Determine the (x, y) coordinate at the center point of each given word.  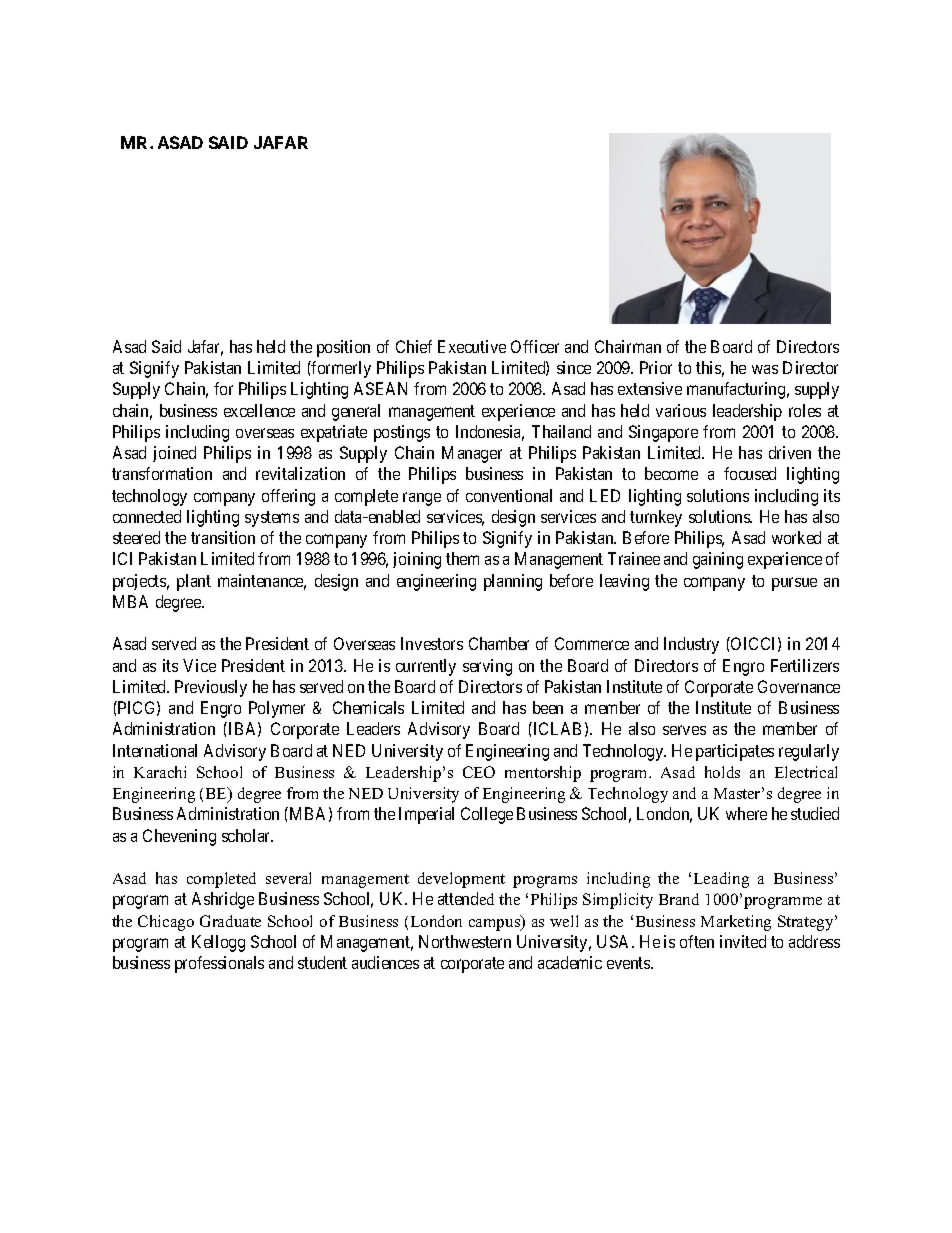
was (765, 369)
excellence (259, 410)
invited (743, 941)
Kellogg (218, 943)
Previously (211, 688)
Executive (472, 346)
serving (487, 667)
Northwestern (465, 941)
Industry (691, 645)
